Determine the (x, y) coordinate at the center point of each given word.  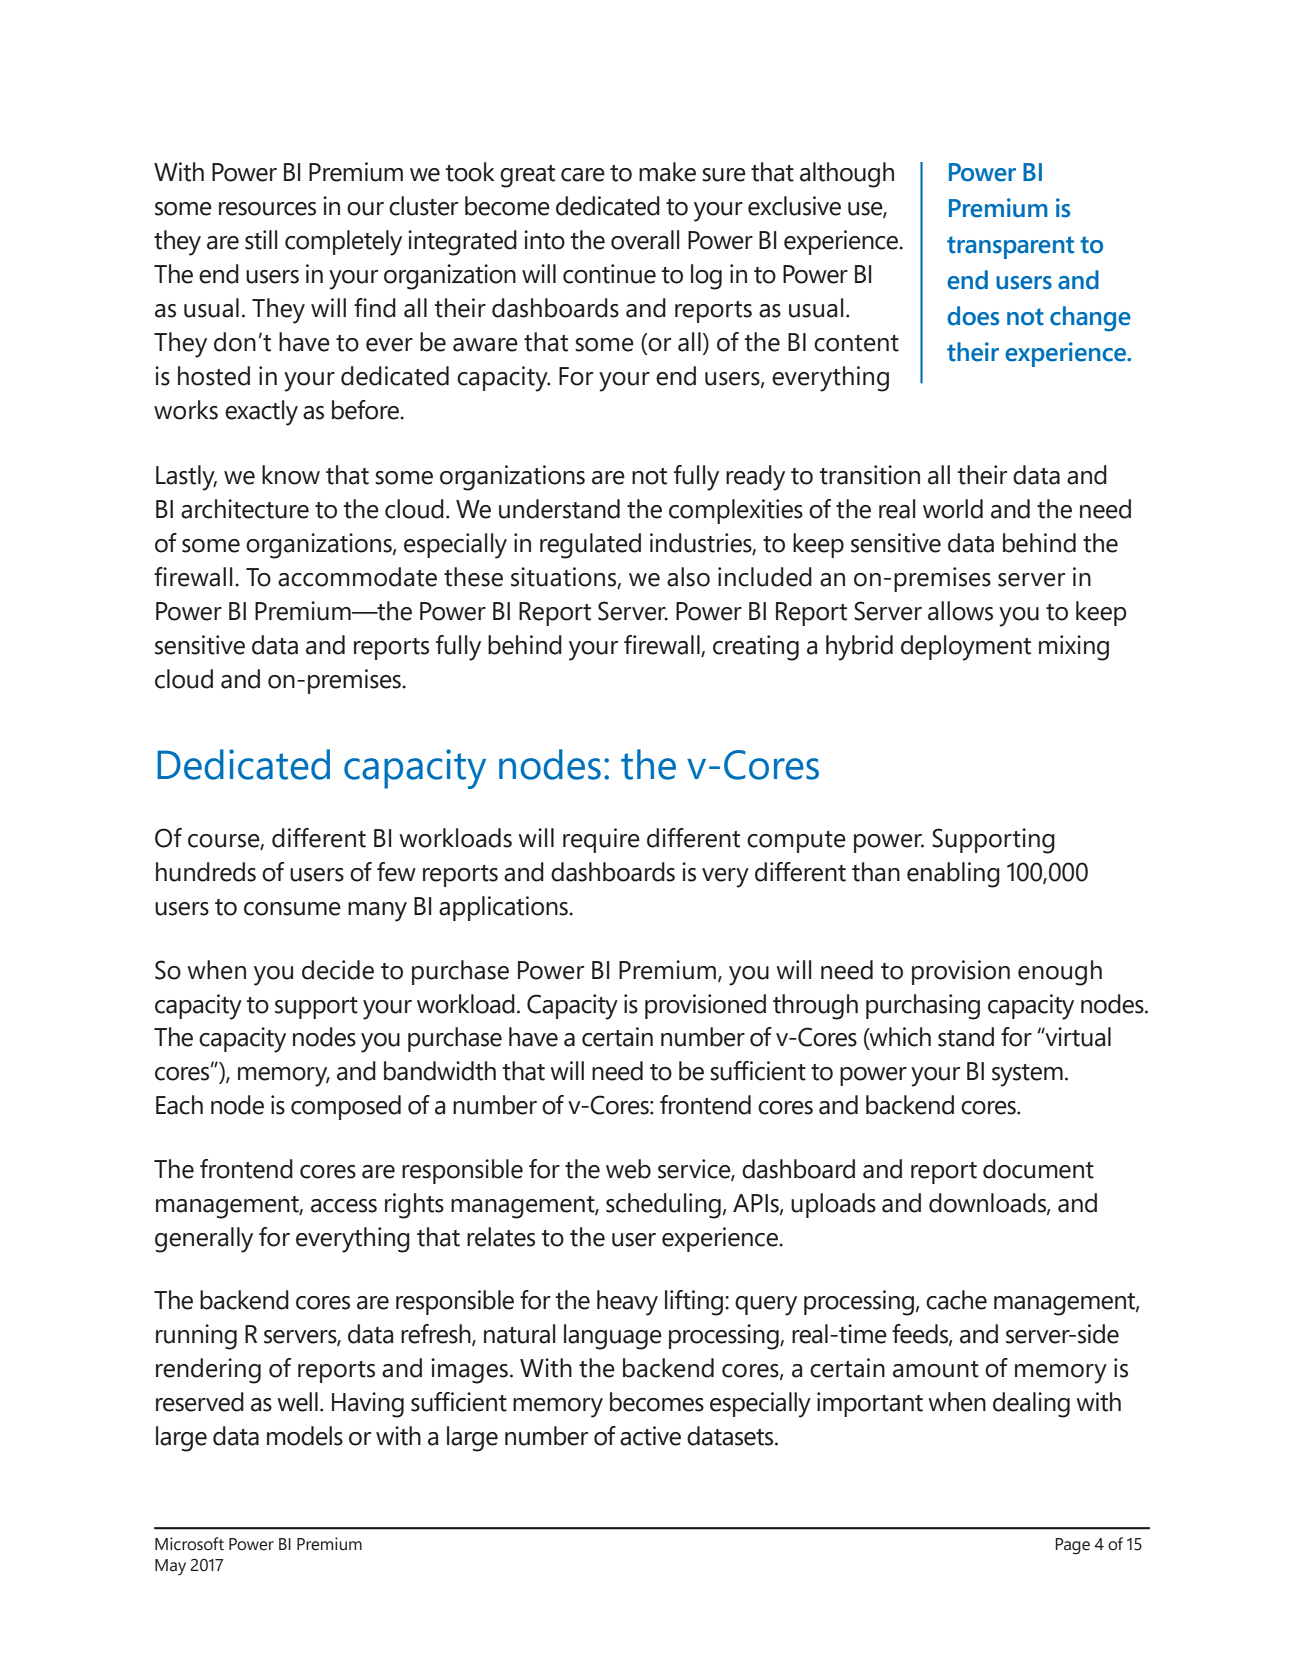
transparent (1010, 247)
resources (267, 209)
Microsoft (189, 1544)
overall (645, 240)
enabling (953, 875)
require (601, 840)
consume (292, 909)
